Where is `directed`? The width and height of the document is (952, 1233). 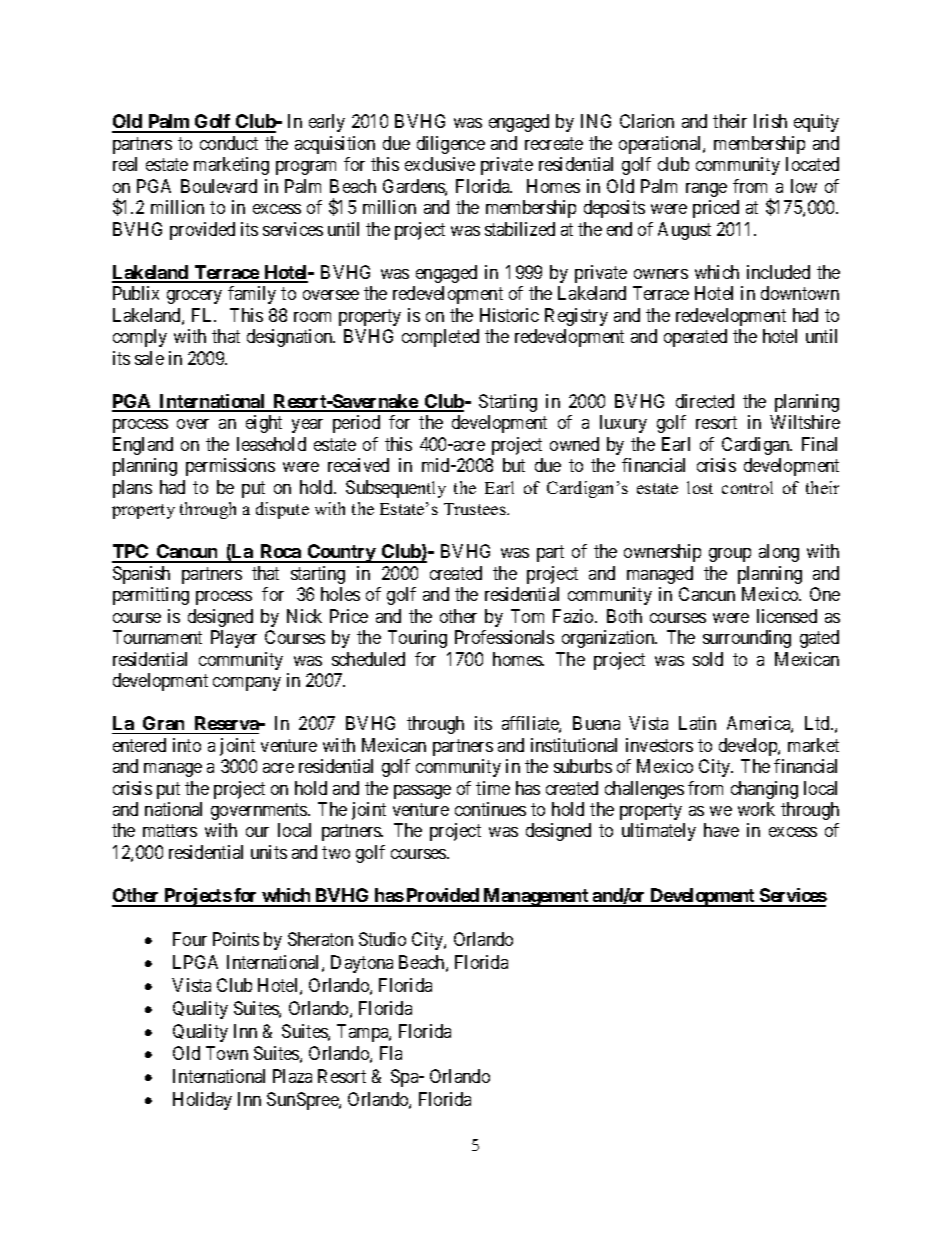
directed is located at coordinates (705, 401).
